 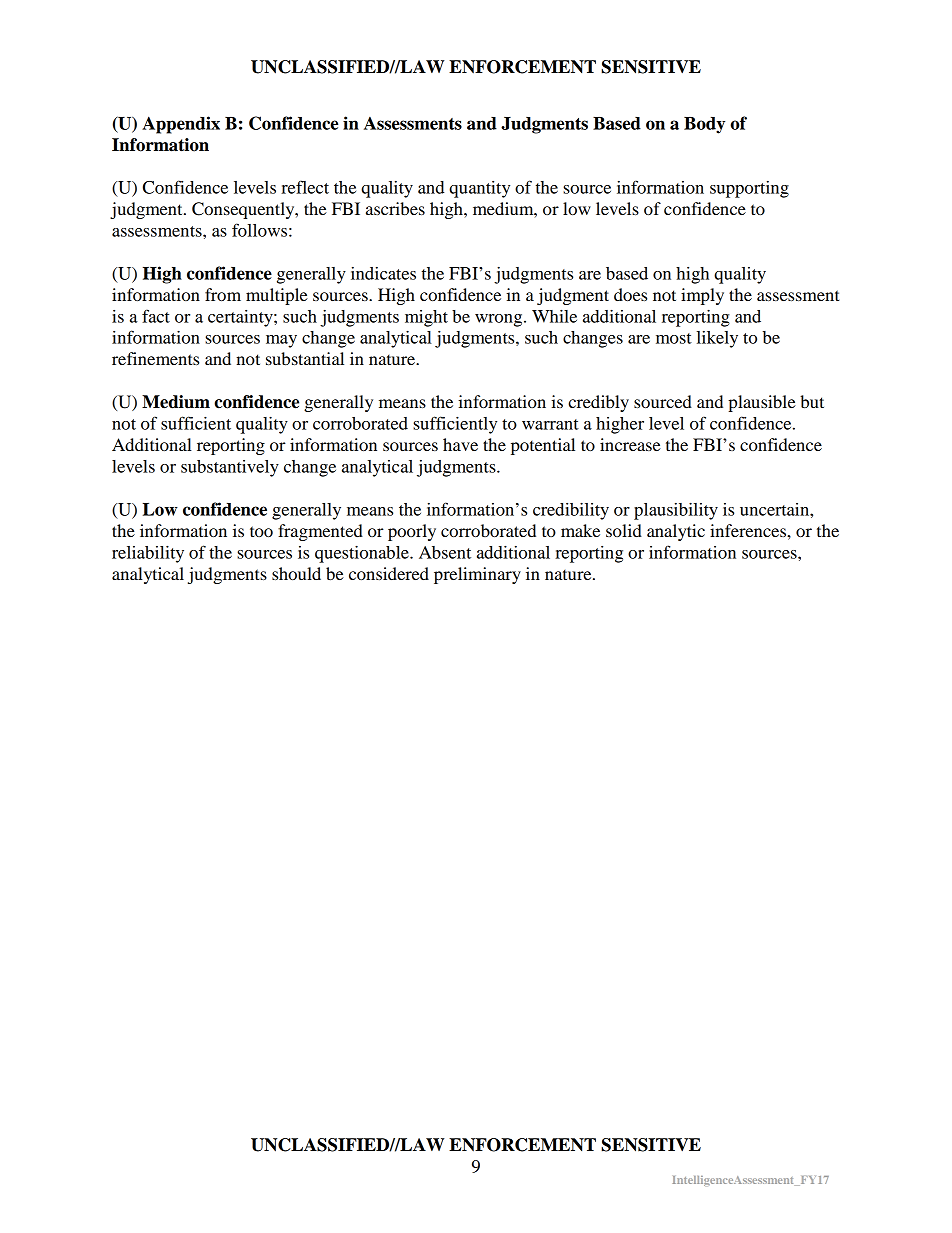 I want to click on Body, so click(x=704, y=125).
